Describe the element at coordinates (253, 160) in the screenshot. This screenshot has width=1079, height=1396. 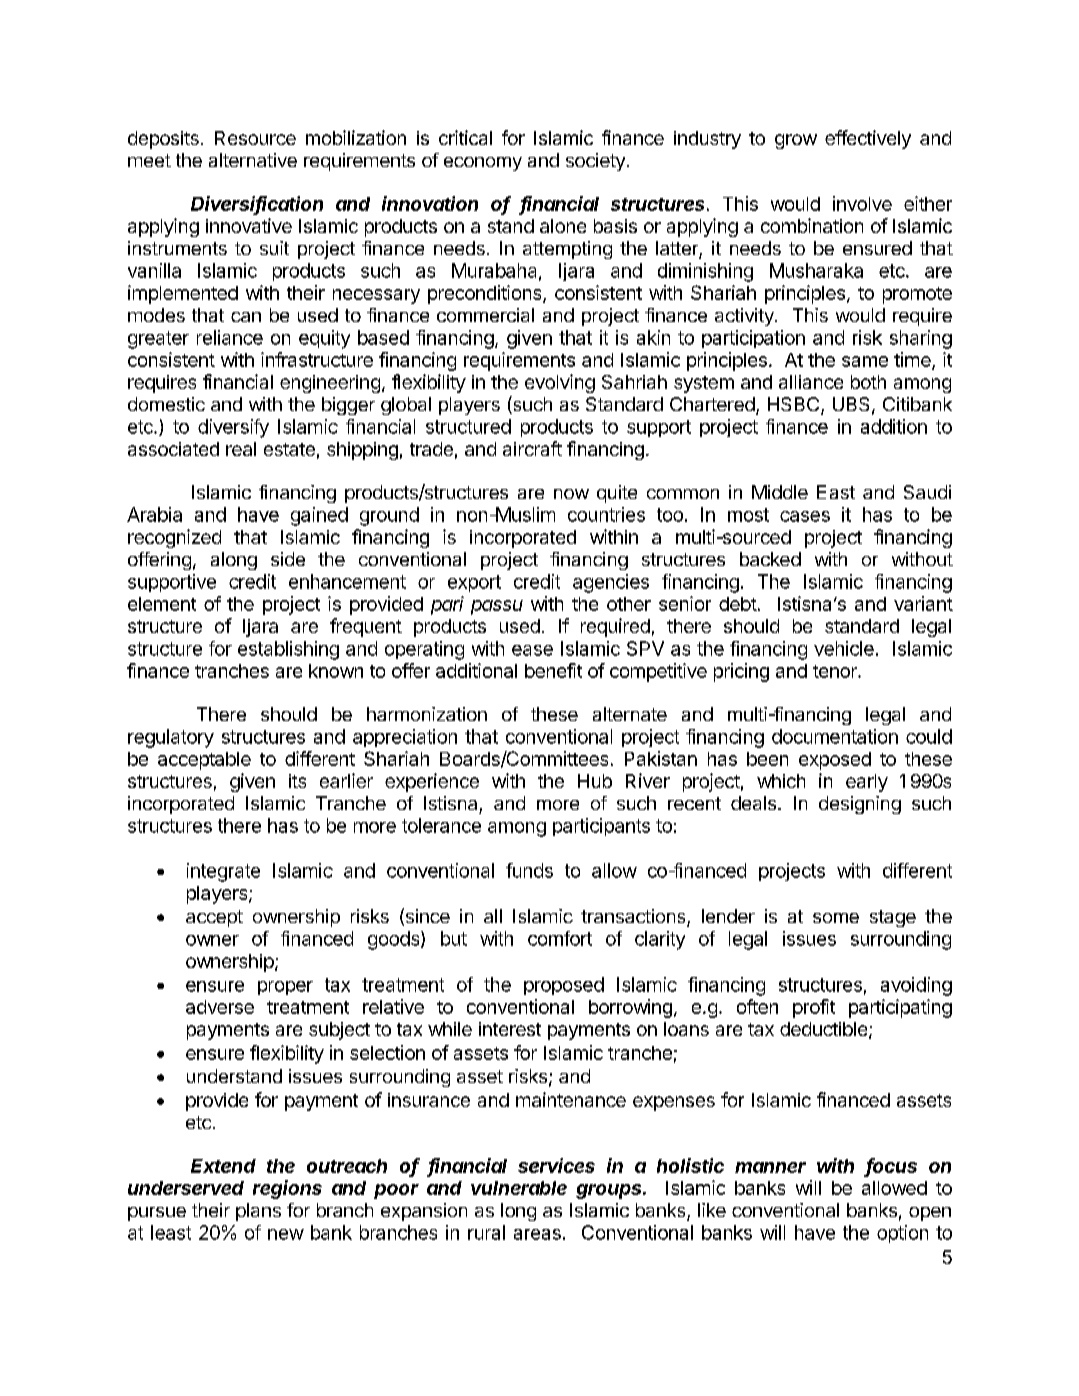
I see `alternative` at that location.
